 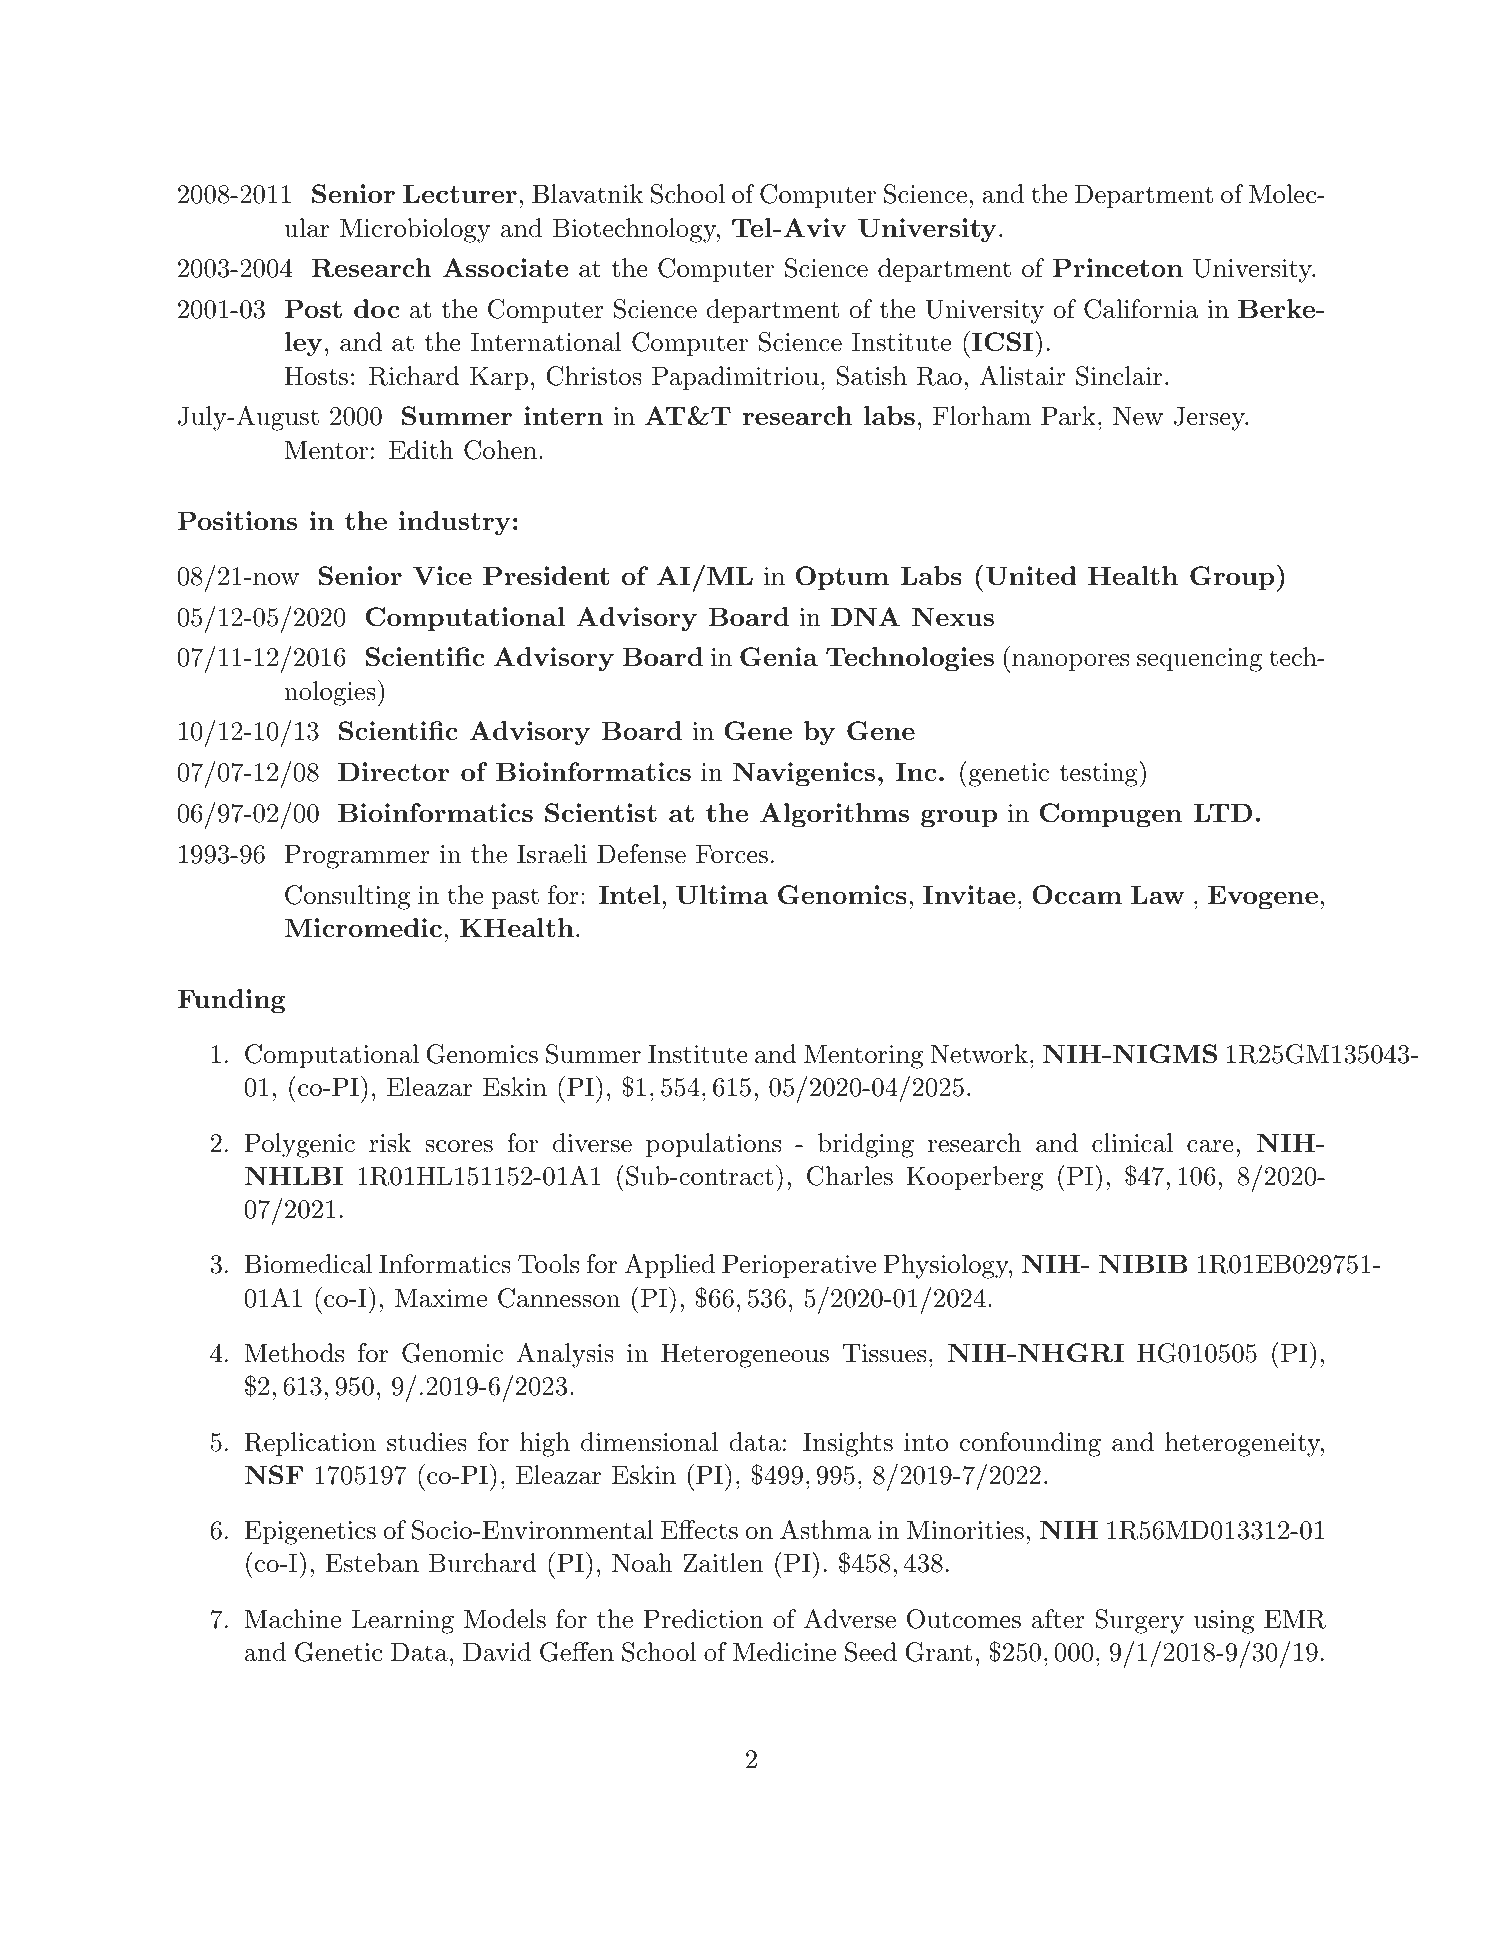 What do you see at coordinates (377, 308) in the screenshot?
I see `doc` at bounding box center [377, 308].
